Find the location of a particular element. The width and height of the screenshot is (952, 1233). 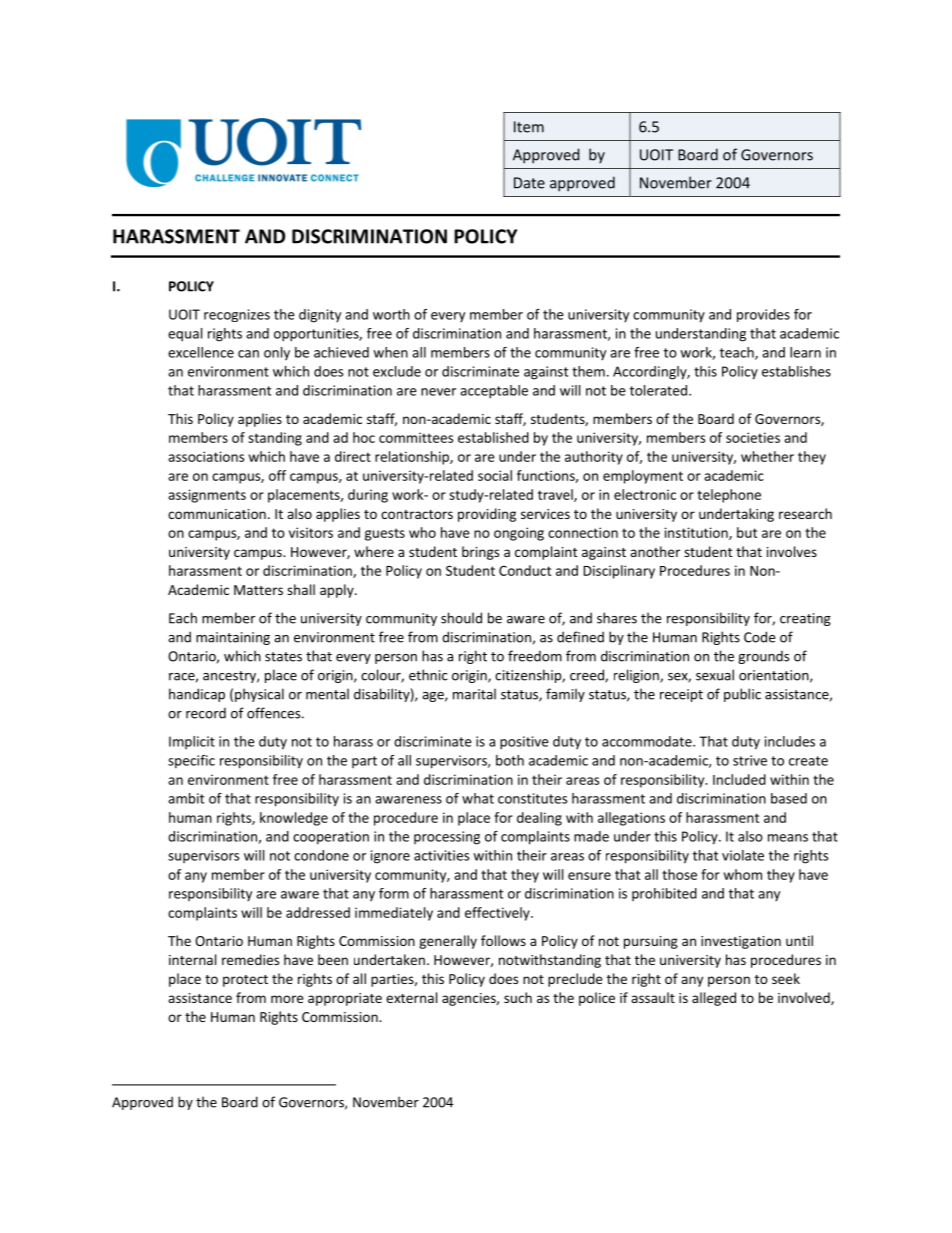

societies is located at coordinates (753, 437).
